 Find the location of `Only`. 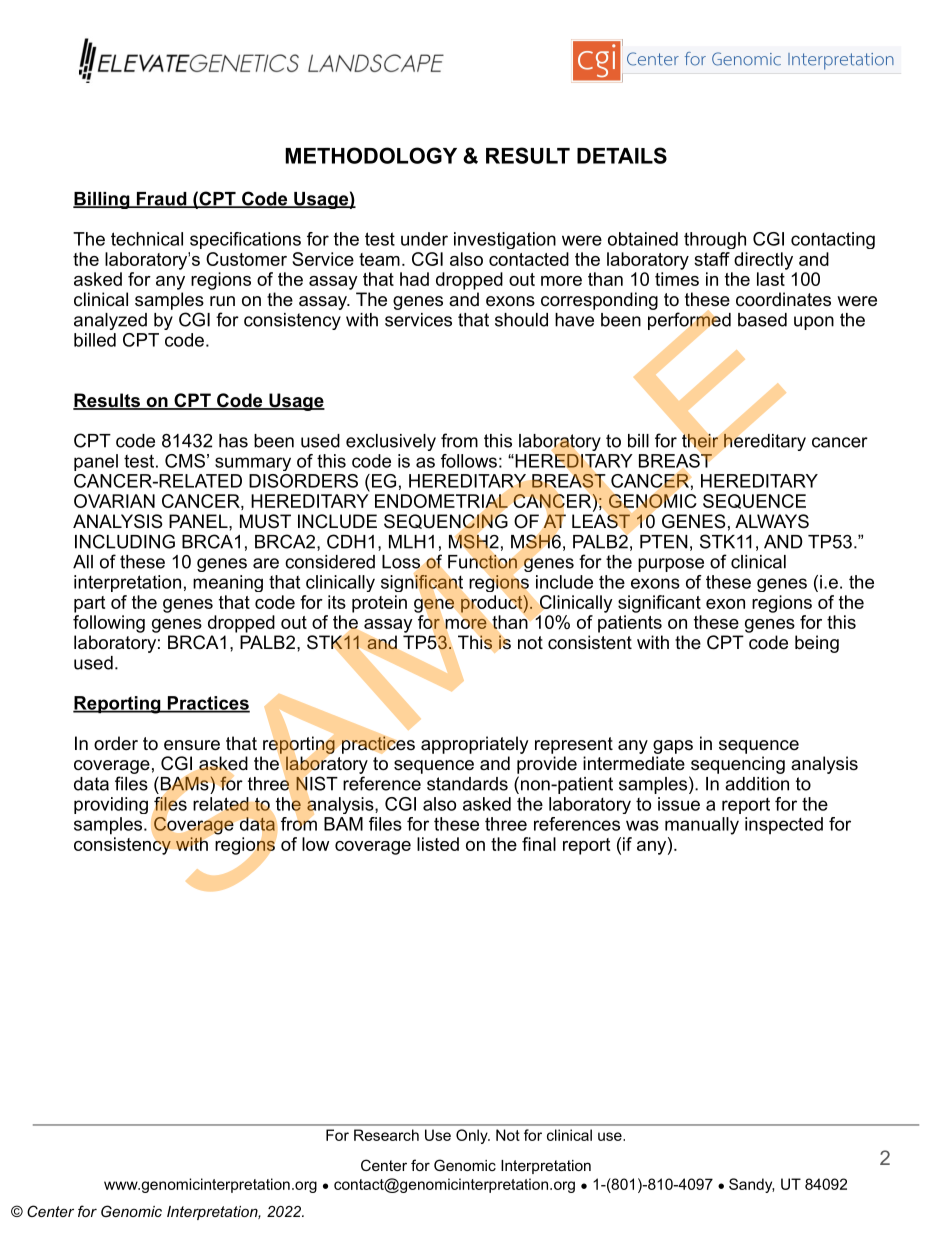

Only is located at coordinates (473, 1136).
